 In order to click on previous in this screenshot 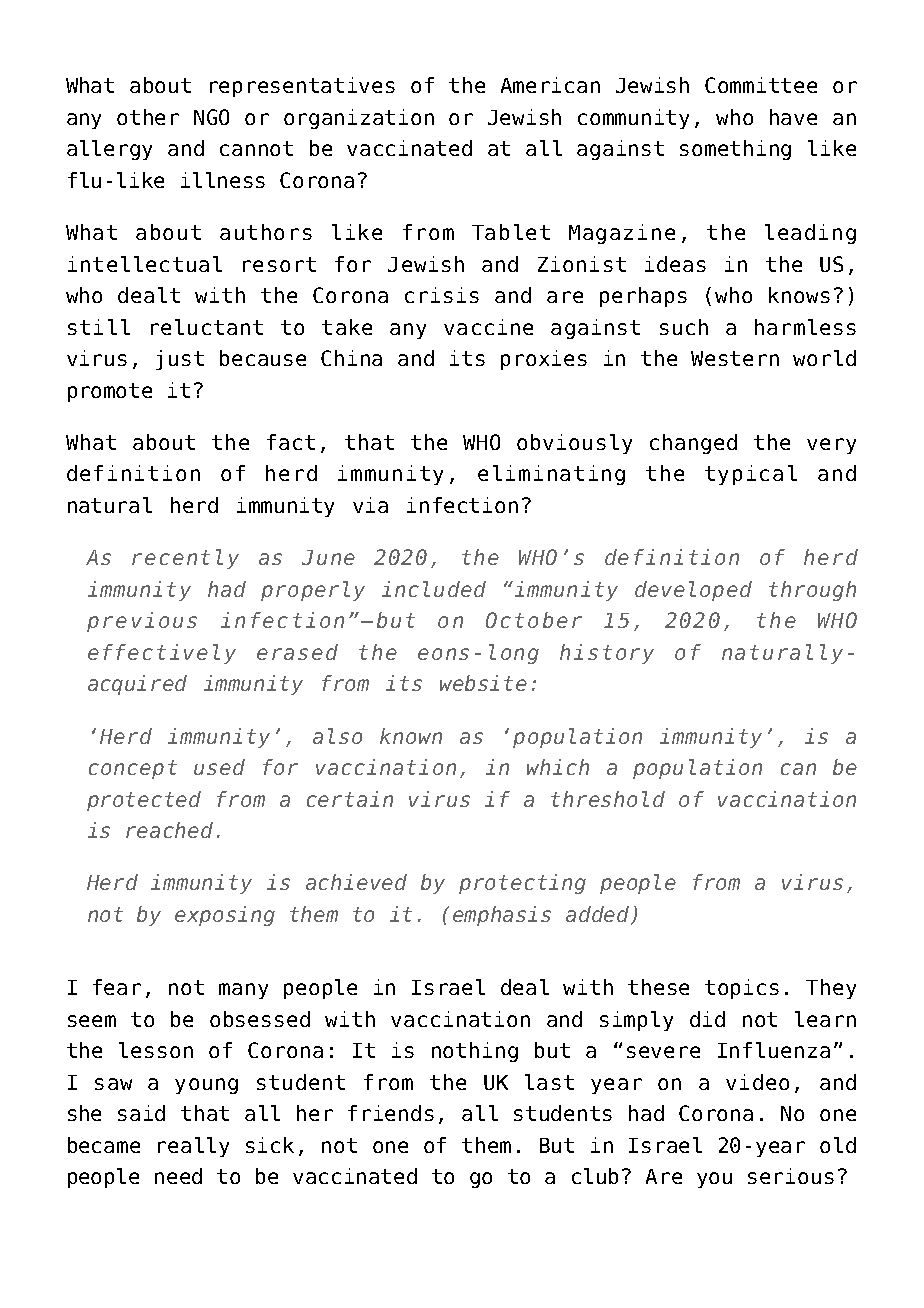, I will do `click(142, 622)`.
